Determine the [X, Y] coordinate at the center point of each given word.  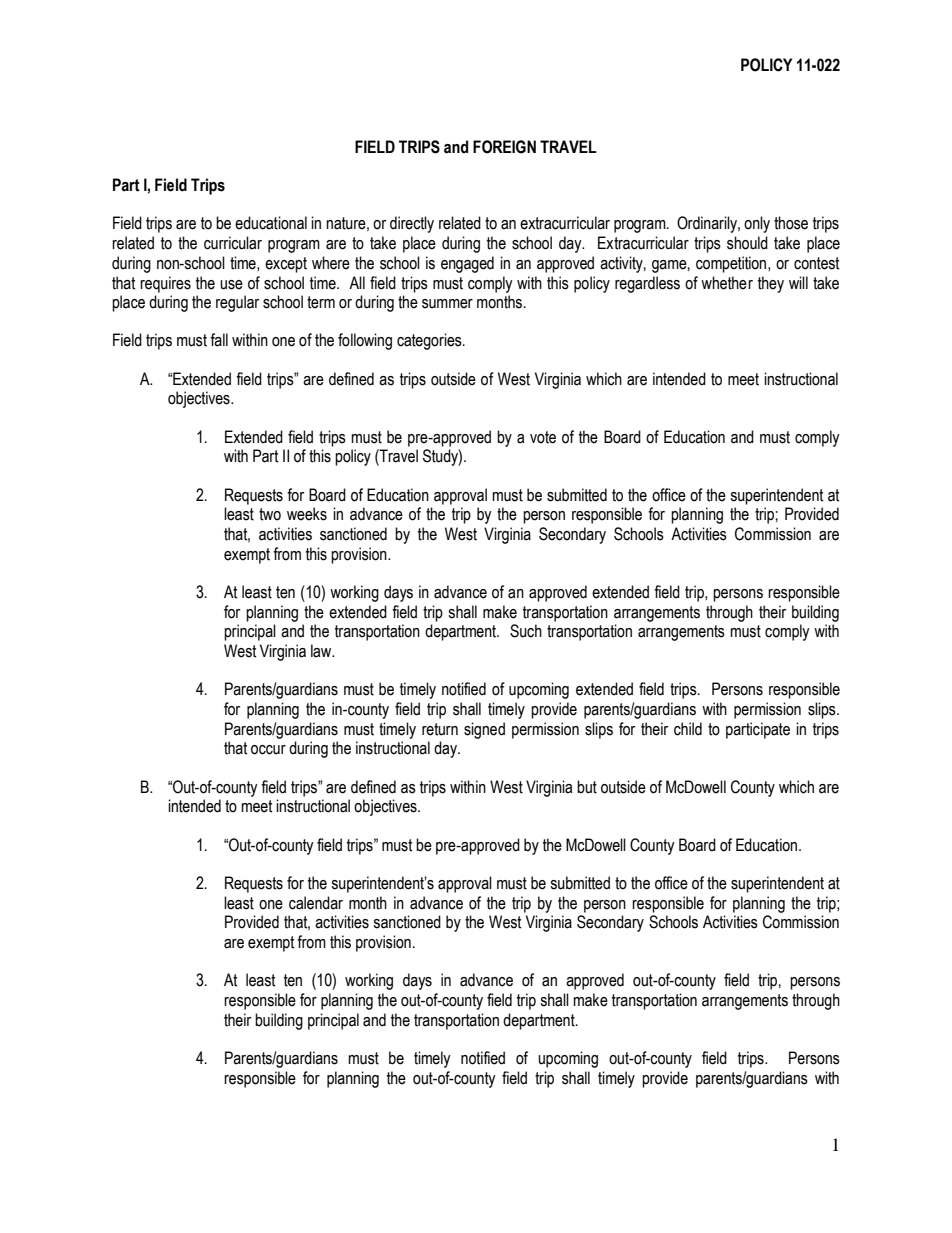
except [286, 265]
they [771, 284]
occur [268, 750]
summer [447, 304]
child [688, 729]
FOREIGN [504, 147]
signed [484, 730]
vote [543, 437]
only [757, 224]
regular [237, 303]
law [322, 651]
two [270, 514]
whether [727, 283]
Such [526, 631]
